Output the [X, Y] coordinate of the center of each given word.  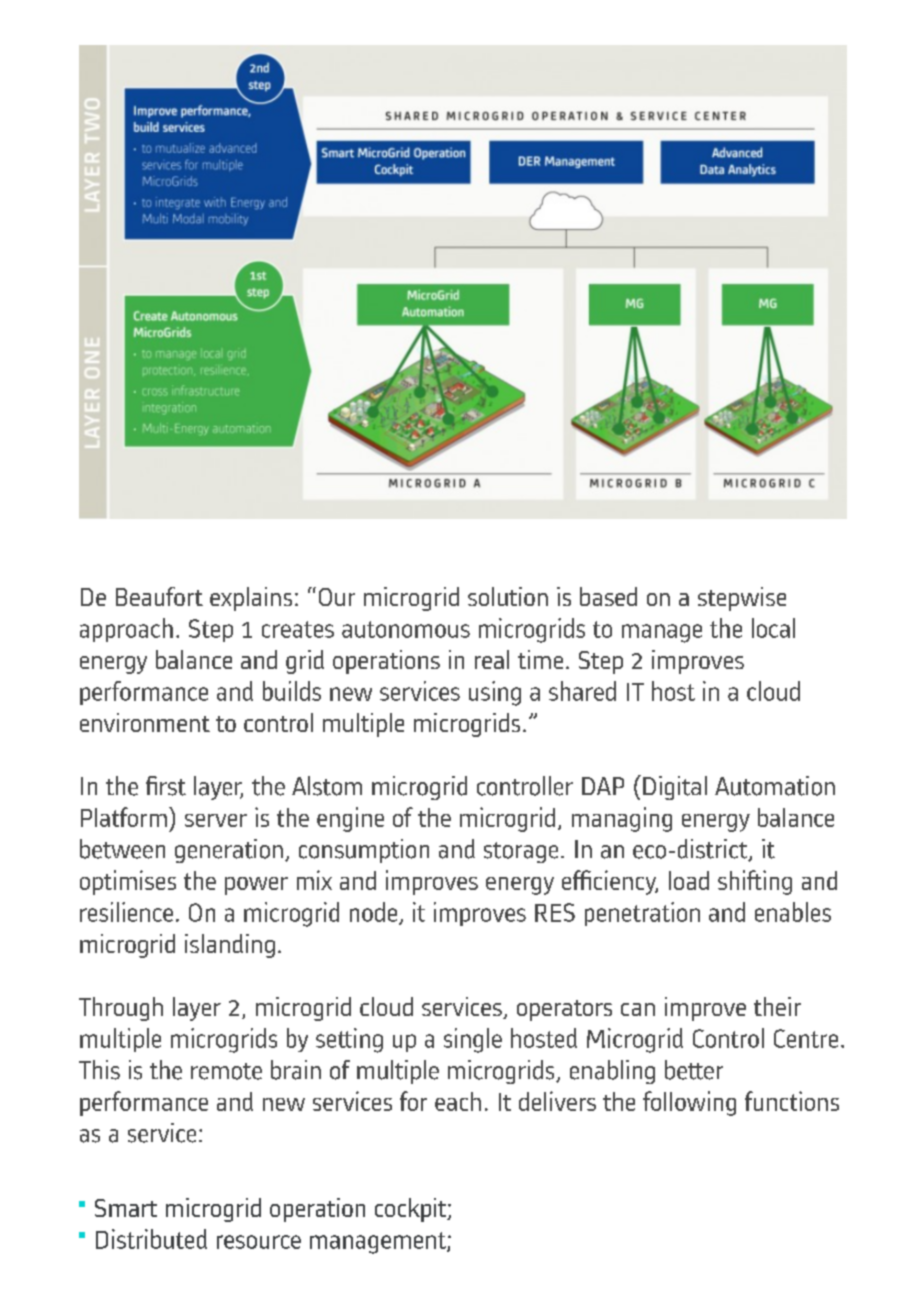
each [458, 1101]
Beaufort [159, 596]
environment [145, 722]
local [773, 628]
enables [793, 912]
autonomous [406, 629]
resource [259, 1242]
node [375, 913]
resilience [126, 912]
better [694, 1070]
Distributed [151, 1239]
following [689, 1103]
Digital [675, 788]
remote [226, 1071]
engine [350, 819]
